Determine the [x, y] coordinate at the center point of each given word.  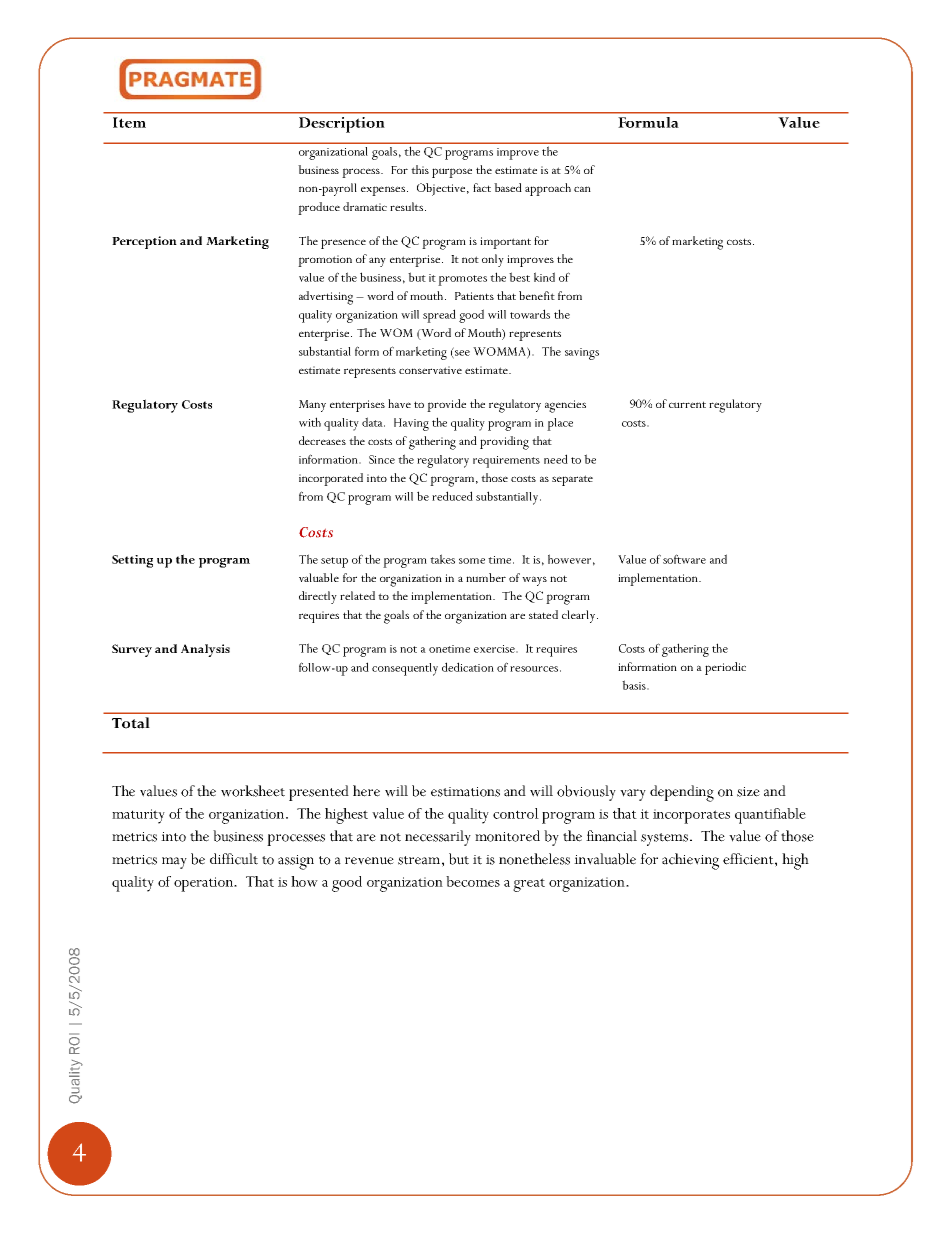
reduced [452, 496]
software [684, 559]
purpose [452, 173]
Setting [132, 561]
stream [419, 860]
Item [129, 122]
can [582, 189]
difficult [234, 859]
